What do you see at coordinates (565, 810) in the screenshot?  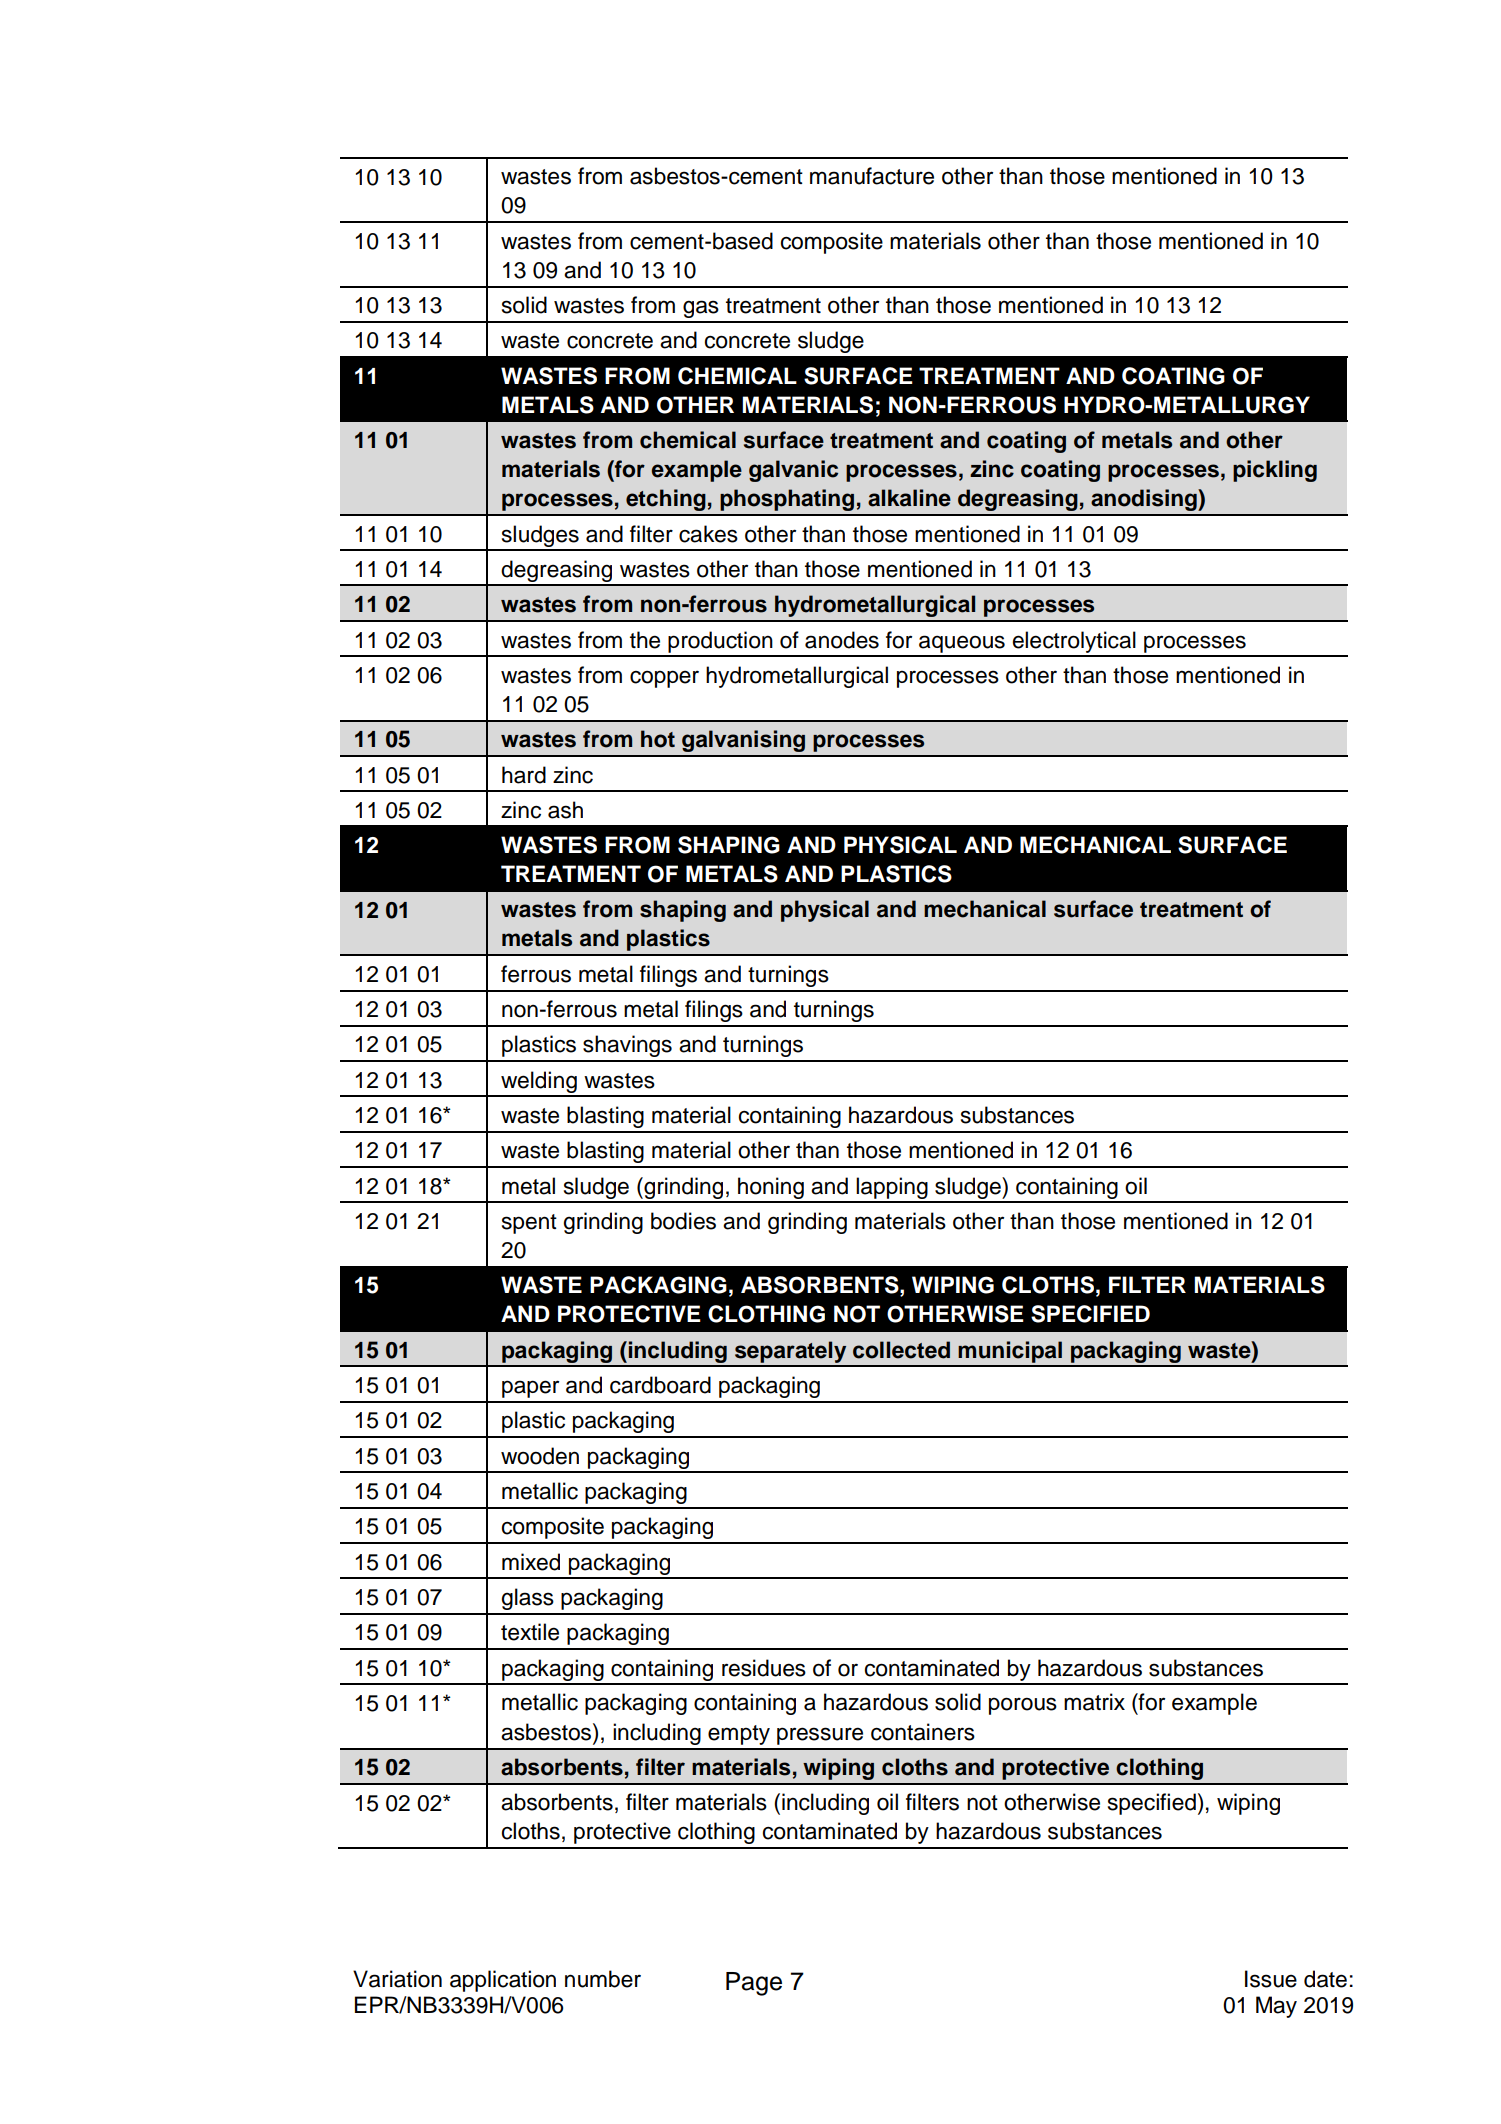 I see `ash` at bounding box center [565, 810].
